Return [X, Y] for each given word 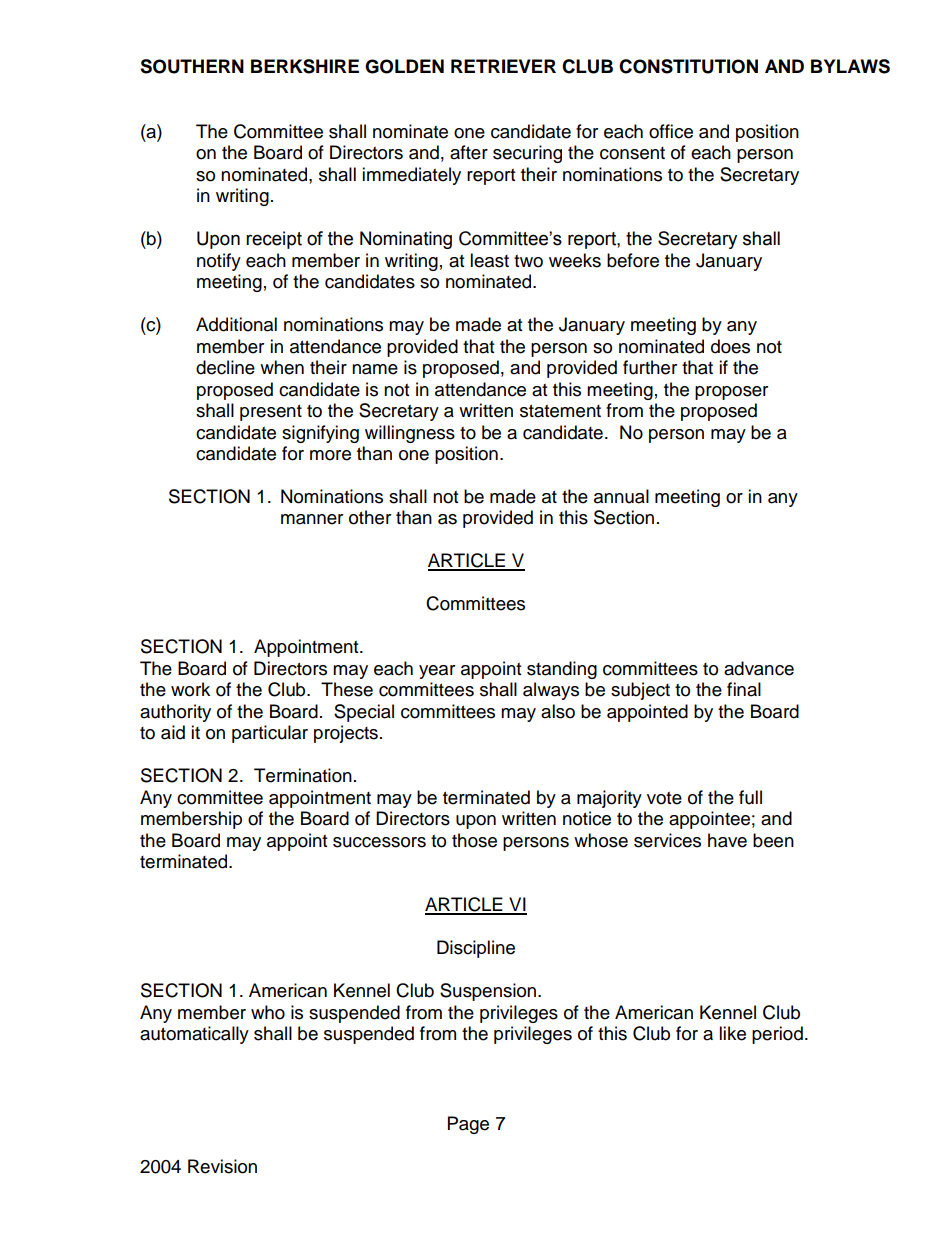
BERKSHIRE [305, 66]
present [271, 413]
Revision [222, 1166]
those [474, 840]
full [750, 797]
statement [560, 411]
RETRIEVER [503, 66]
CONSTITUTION [688, 66]
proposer [731, 393]
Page [468, 1125]
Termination [303, 775]
